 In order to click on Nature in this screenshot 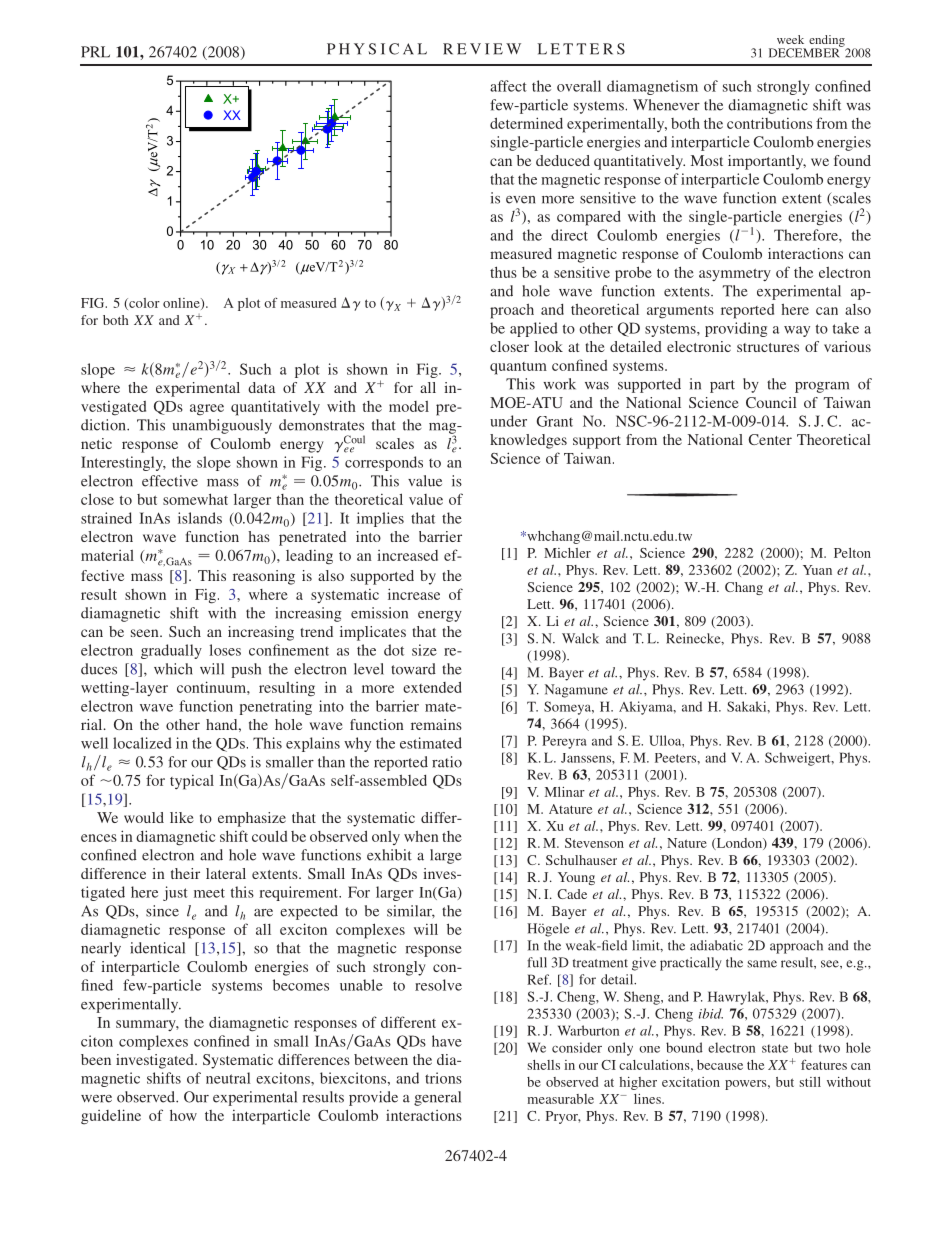, I will do `click(687, 843)`.
